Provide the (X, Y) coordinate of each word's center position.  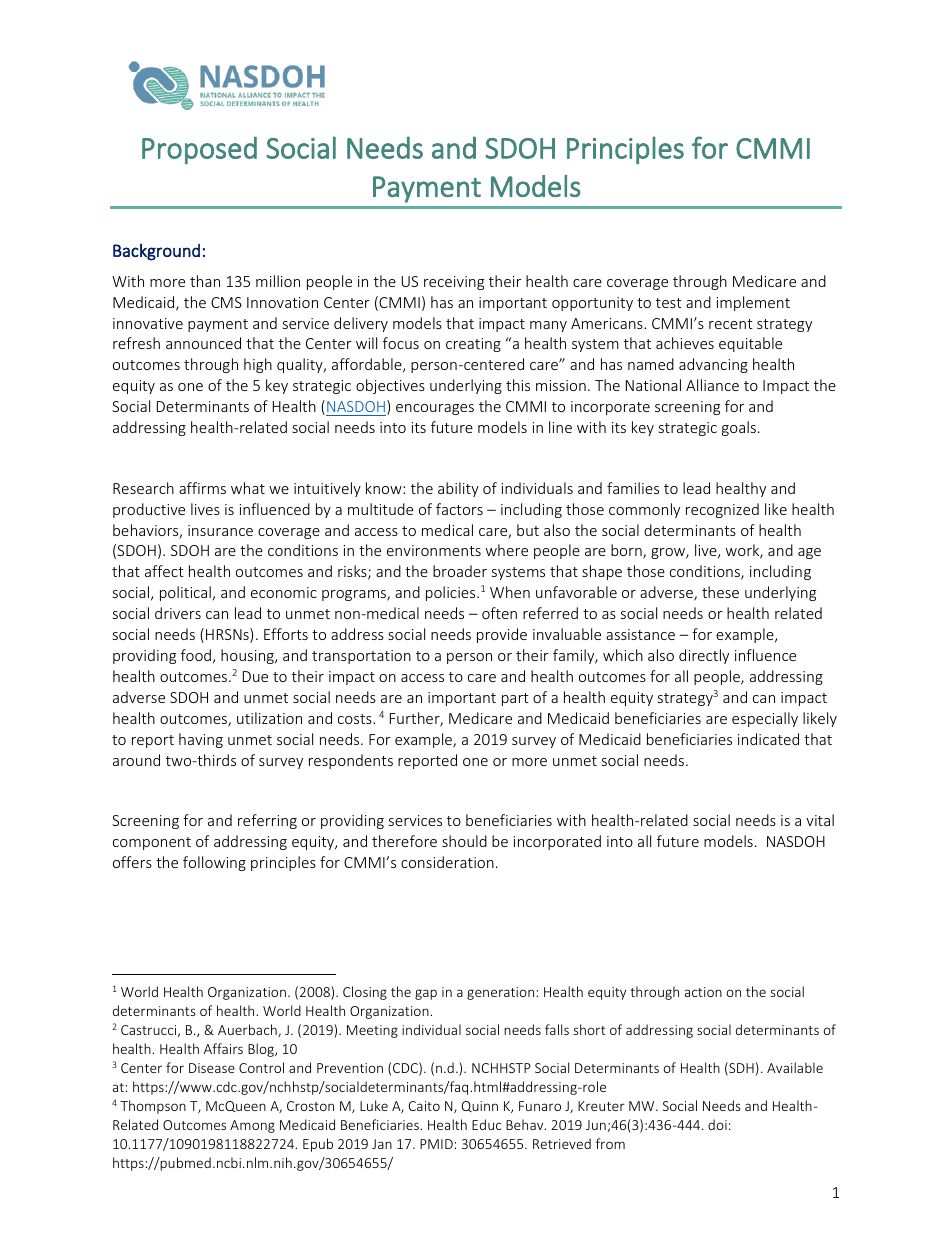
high (258, 365)
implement (753, 303)
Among (252, 1126)
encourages (435, 409)
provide (502, 635)
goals (739, 428)
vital (820, 820)
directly (704, 656)
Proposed (199, 150)
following (214, 863)
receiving (454, 283)
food (196, 655)
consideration (447, 862)
